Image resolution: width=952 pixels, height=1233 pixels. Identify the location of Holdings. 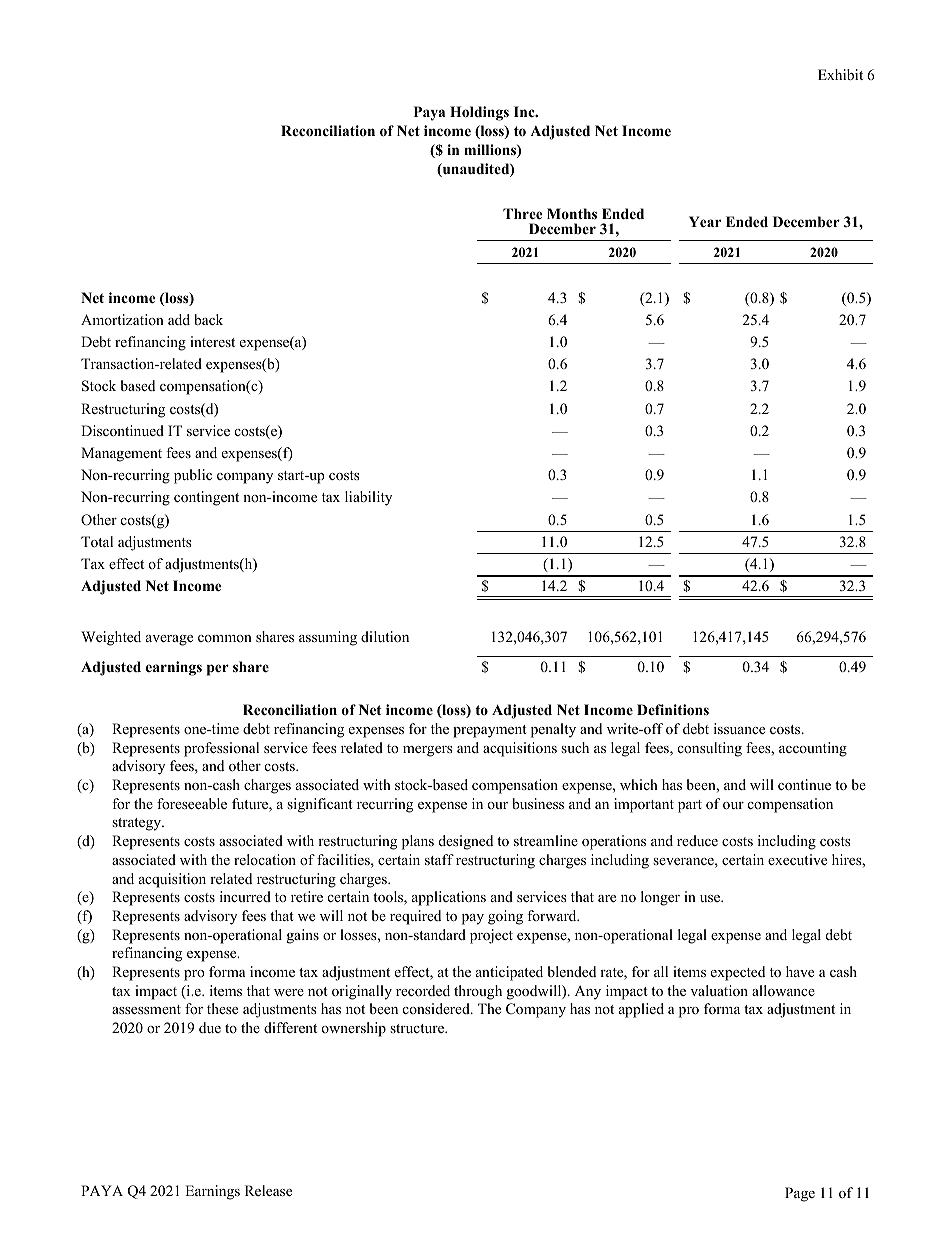
(479, 113).
